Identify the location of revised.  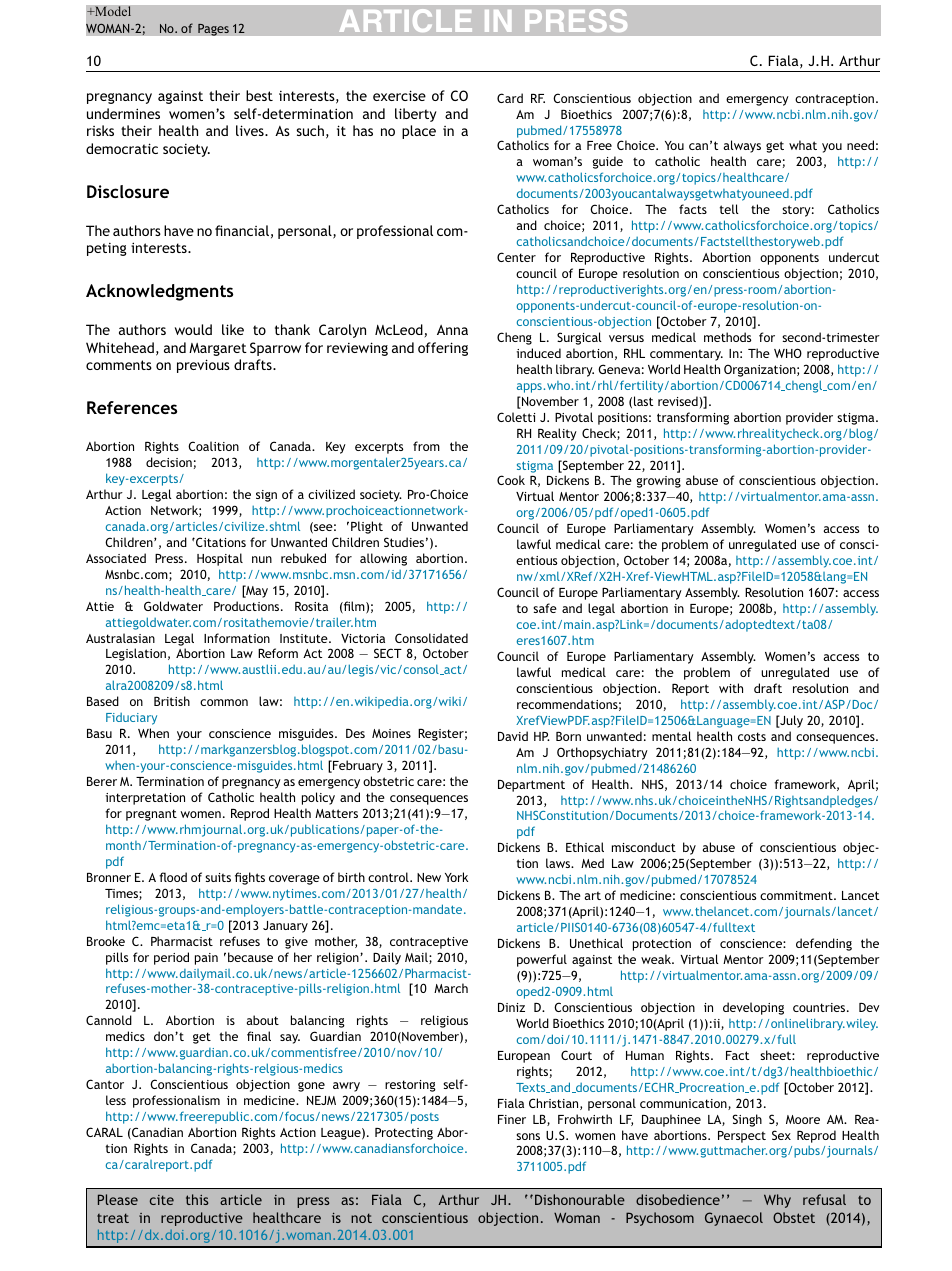
(679, 401).
